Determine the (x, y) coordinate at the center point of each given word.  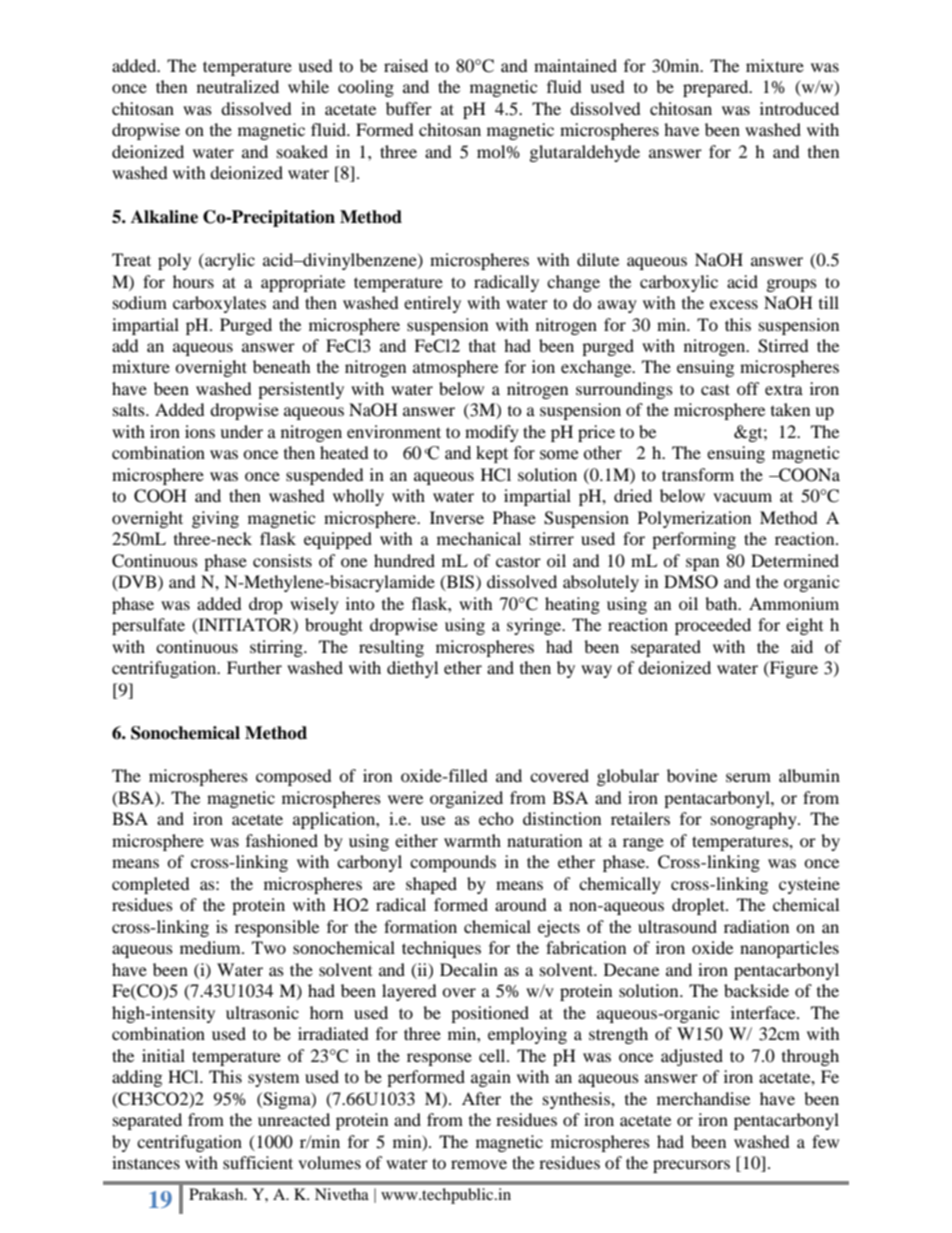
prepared (717, 88)
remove (479, 1164)
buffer (409, 108)
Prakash (217, 1194)
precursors (691, 1166)
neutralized (238, 86)
